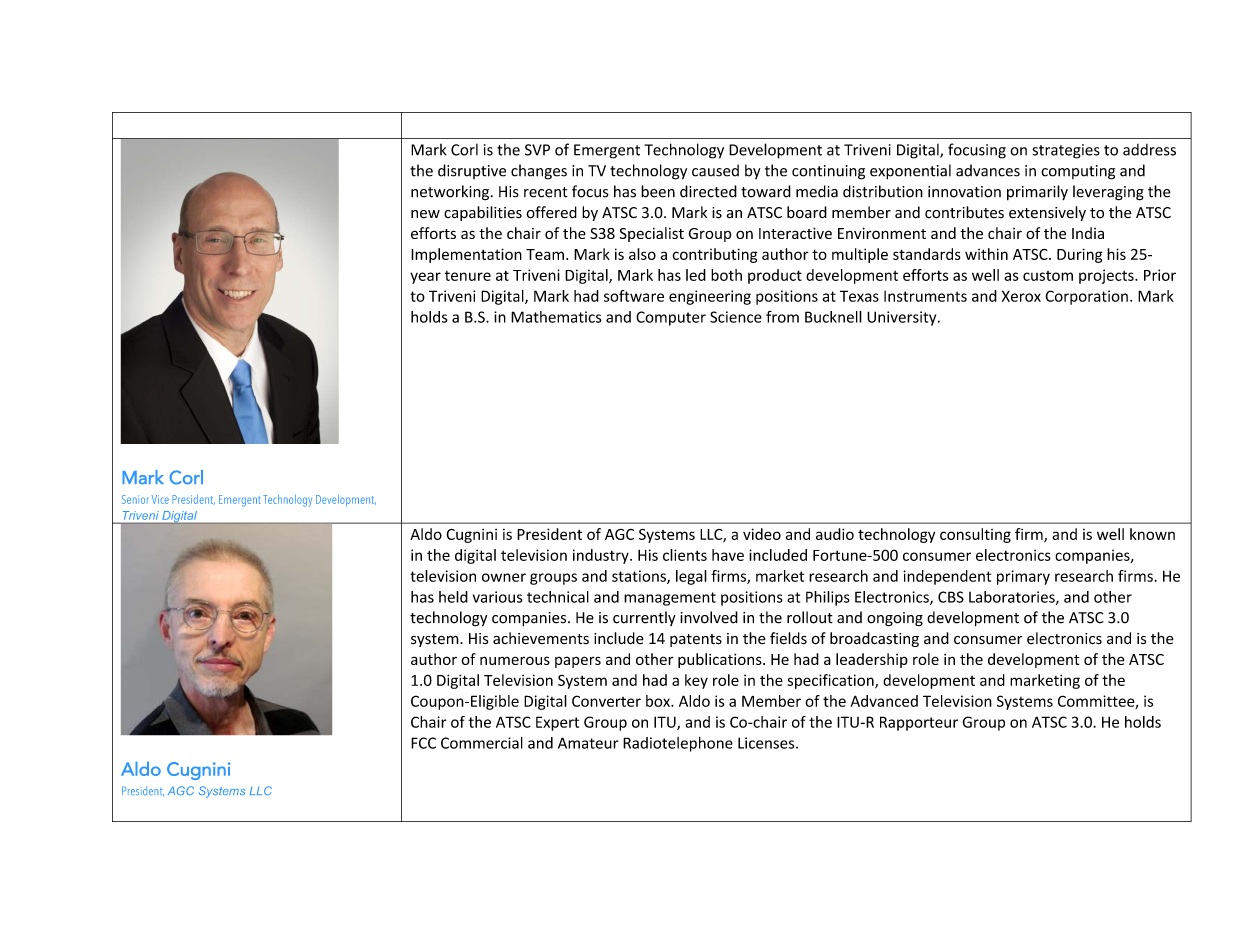 This screenshot has height=952, width=1233. I want to click on led, so click(696, 275).
